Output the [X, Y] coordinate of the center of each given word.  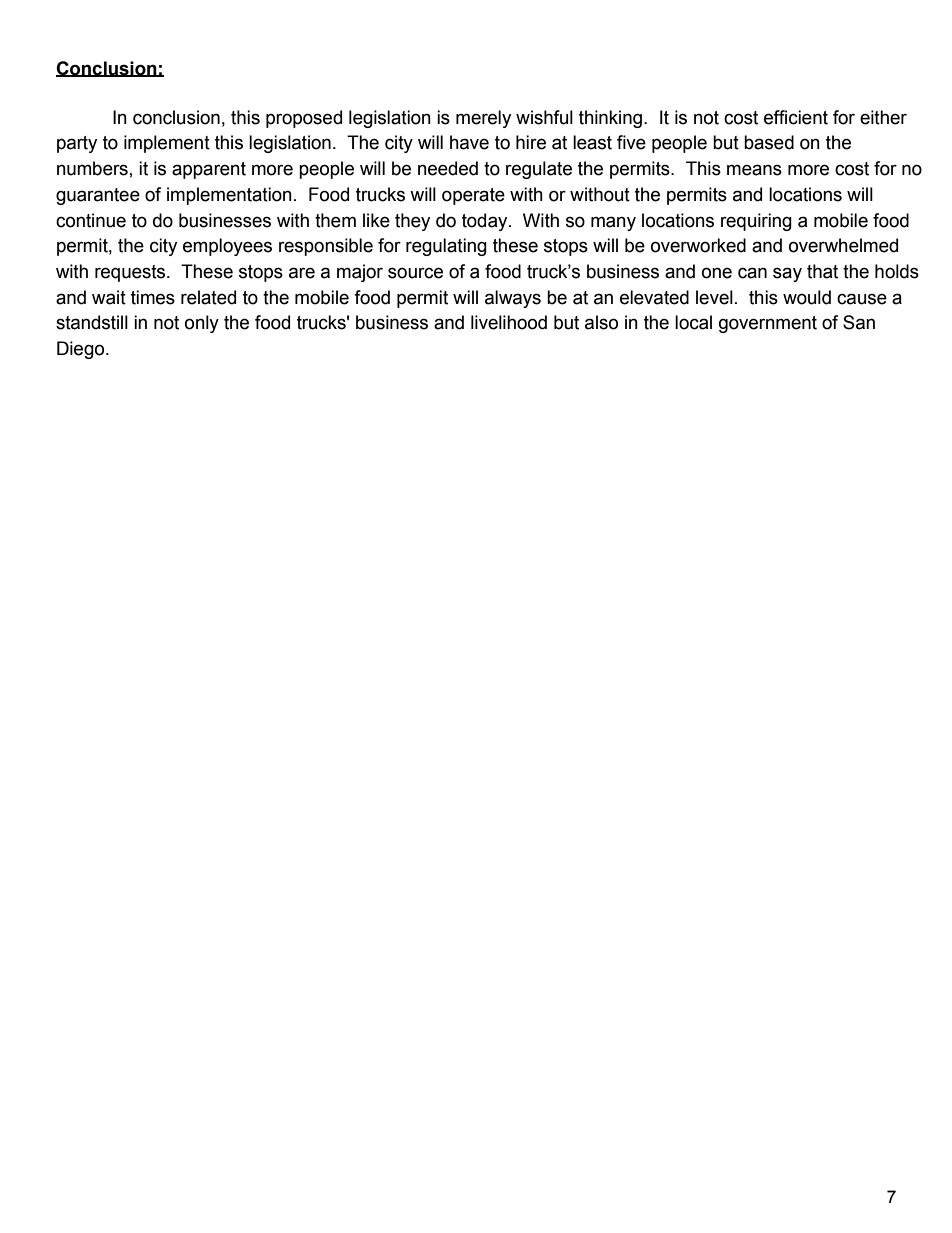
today [486, 222]
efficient [796, 117]
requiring [756, 222]
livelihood [509, 322]
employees [227, 247]
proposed [304, 119]
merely [483, 119]
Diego [82, 350]
